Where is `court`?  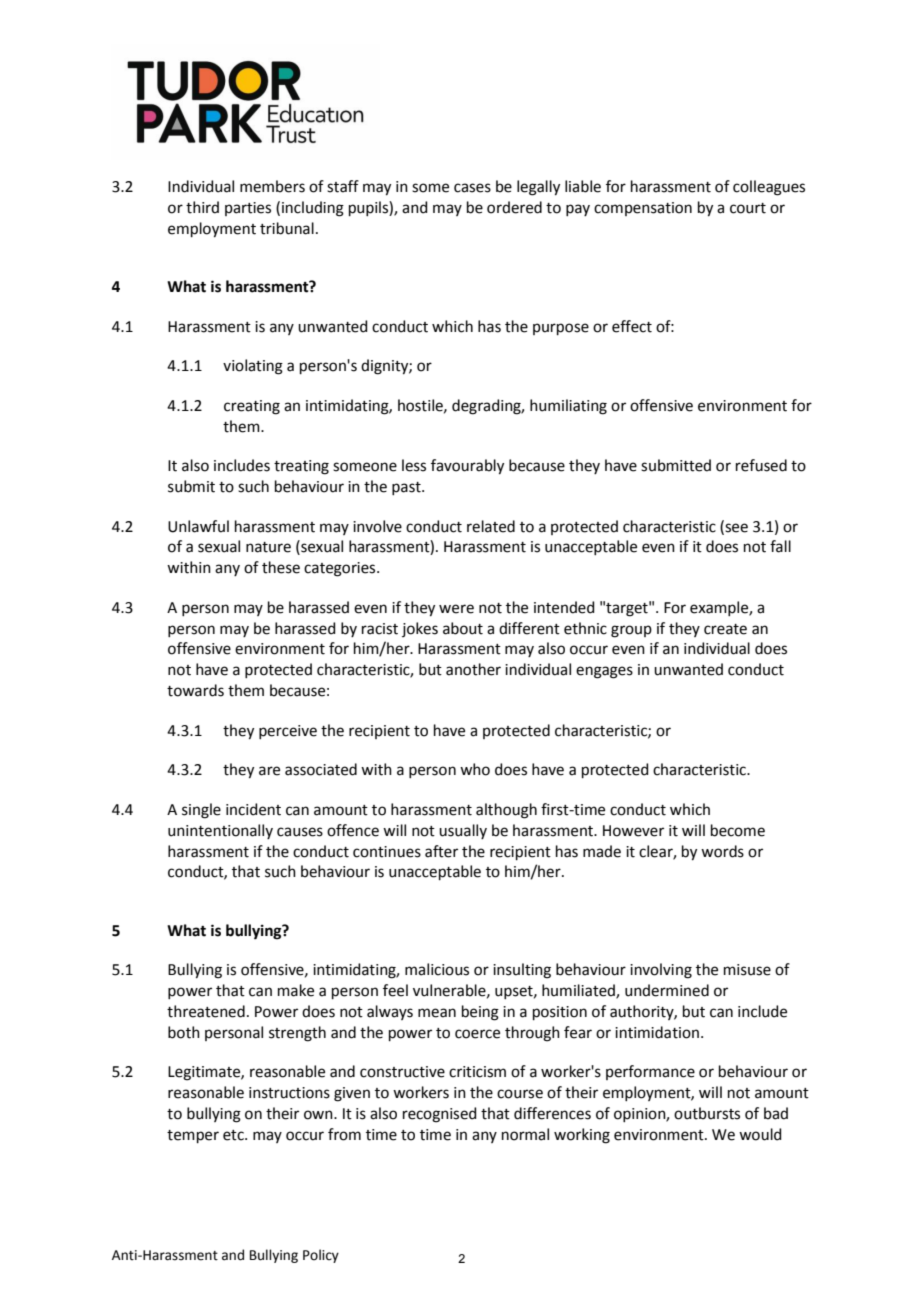 court is located at coordinates (748, 208).
